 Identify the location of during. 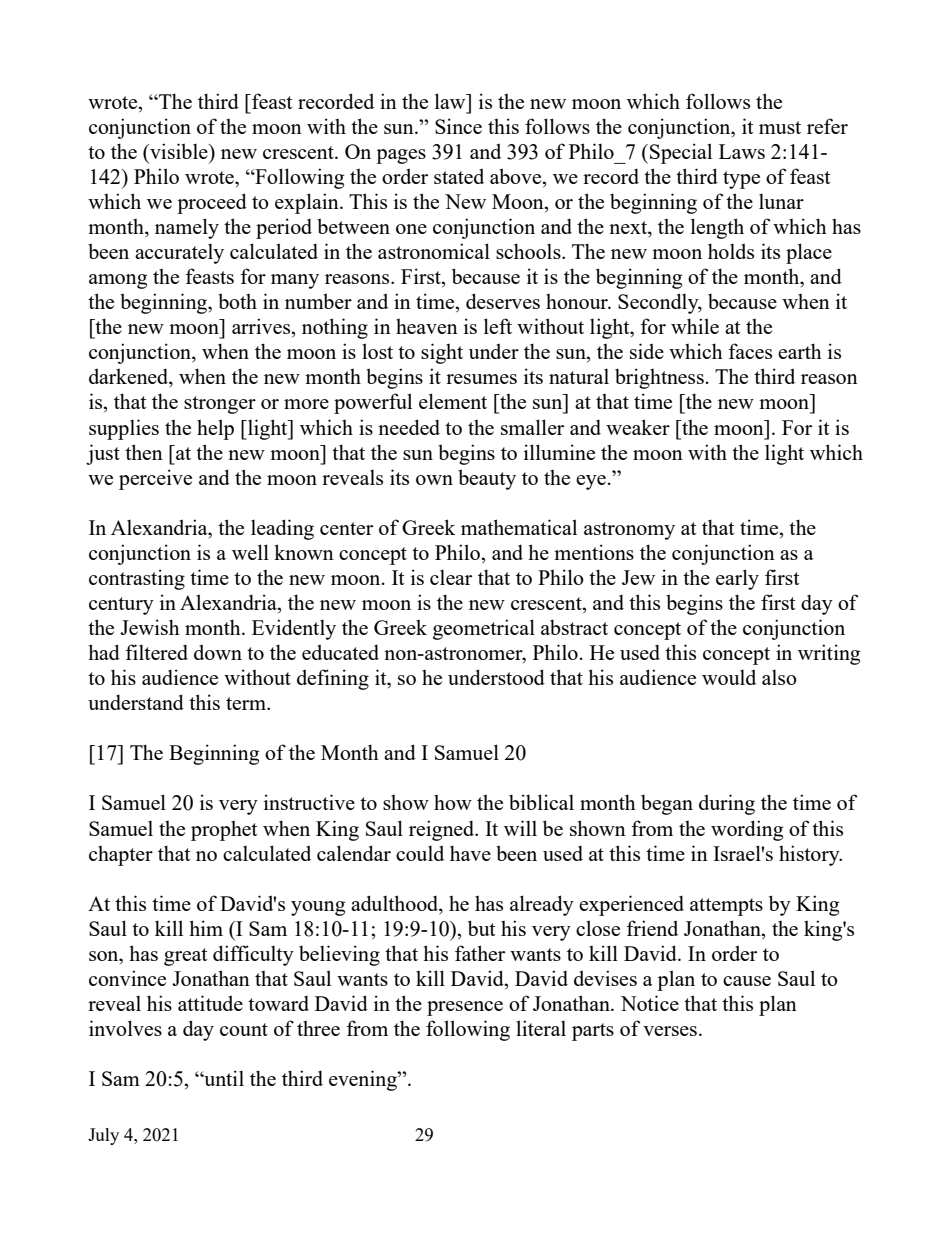
(727, 804).
